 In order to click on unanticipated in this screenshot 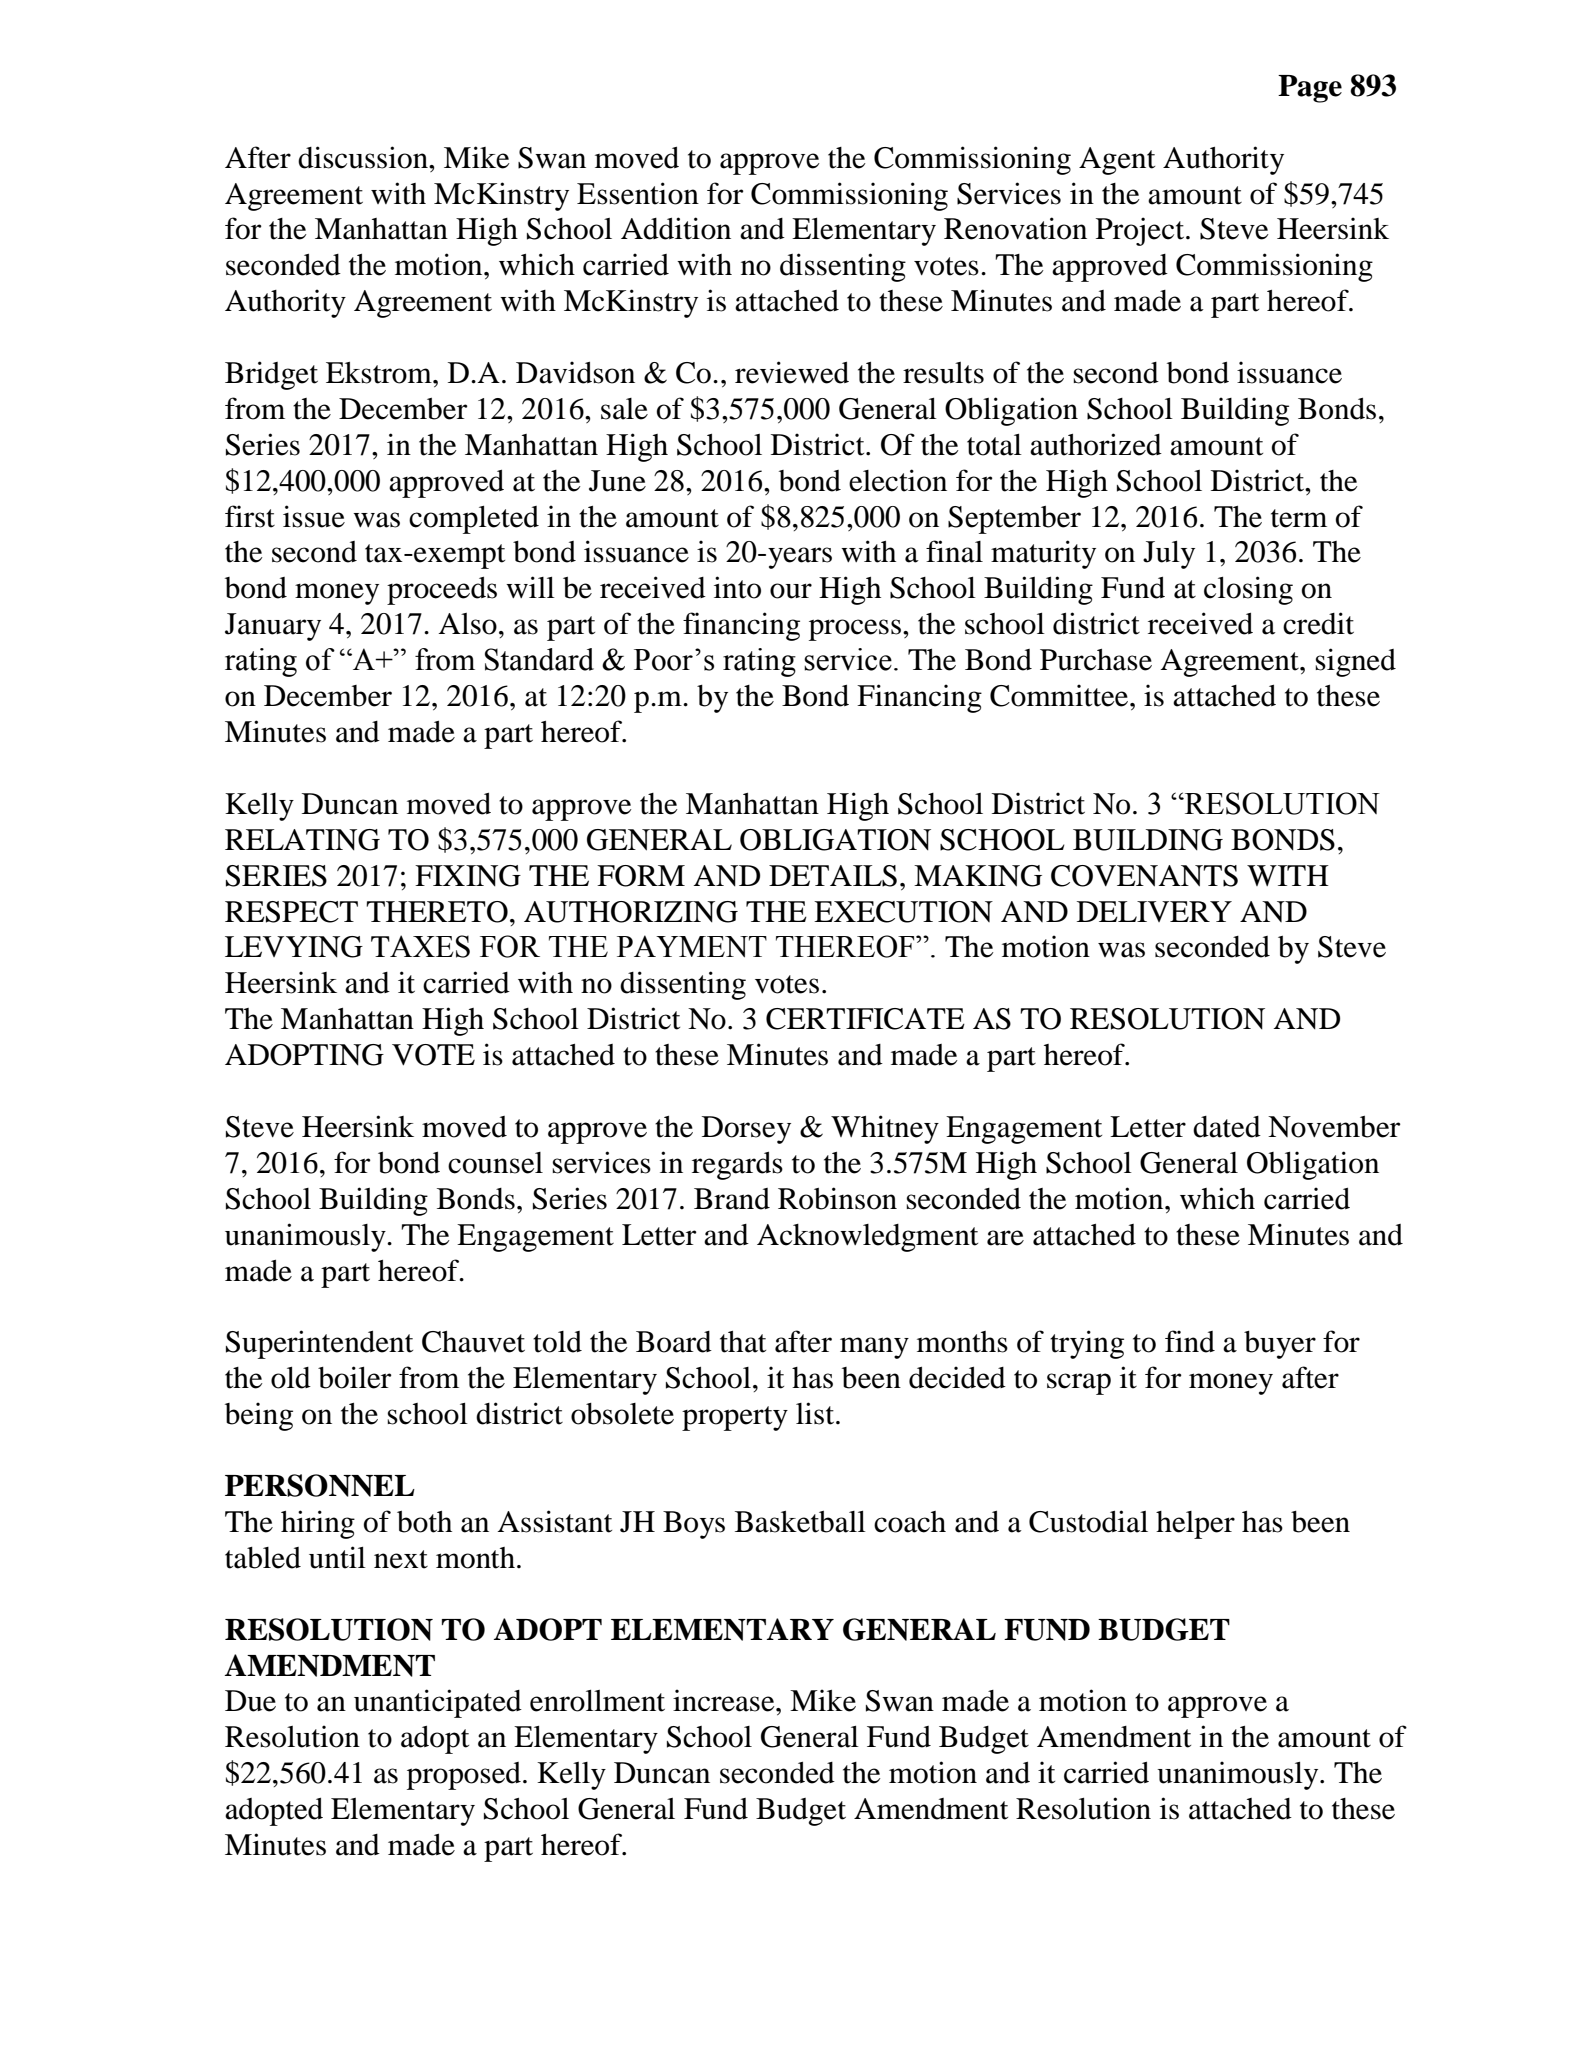, I will do `click(438, 1703)`.
